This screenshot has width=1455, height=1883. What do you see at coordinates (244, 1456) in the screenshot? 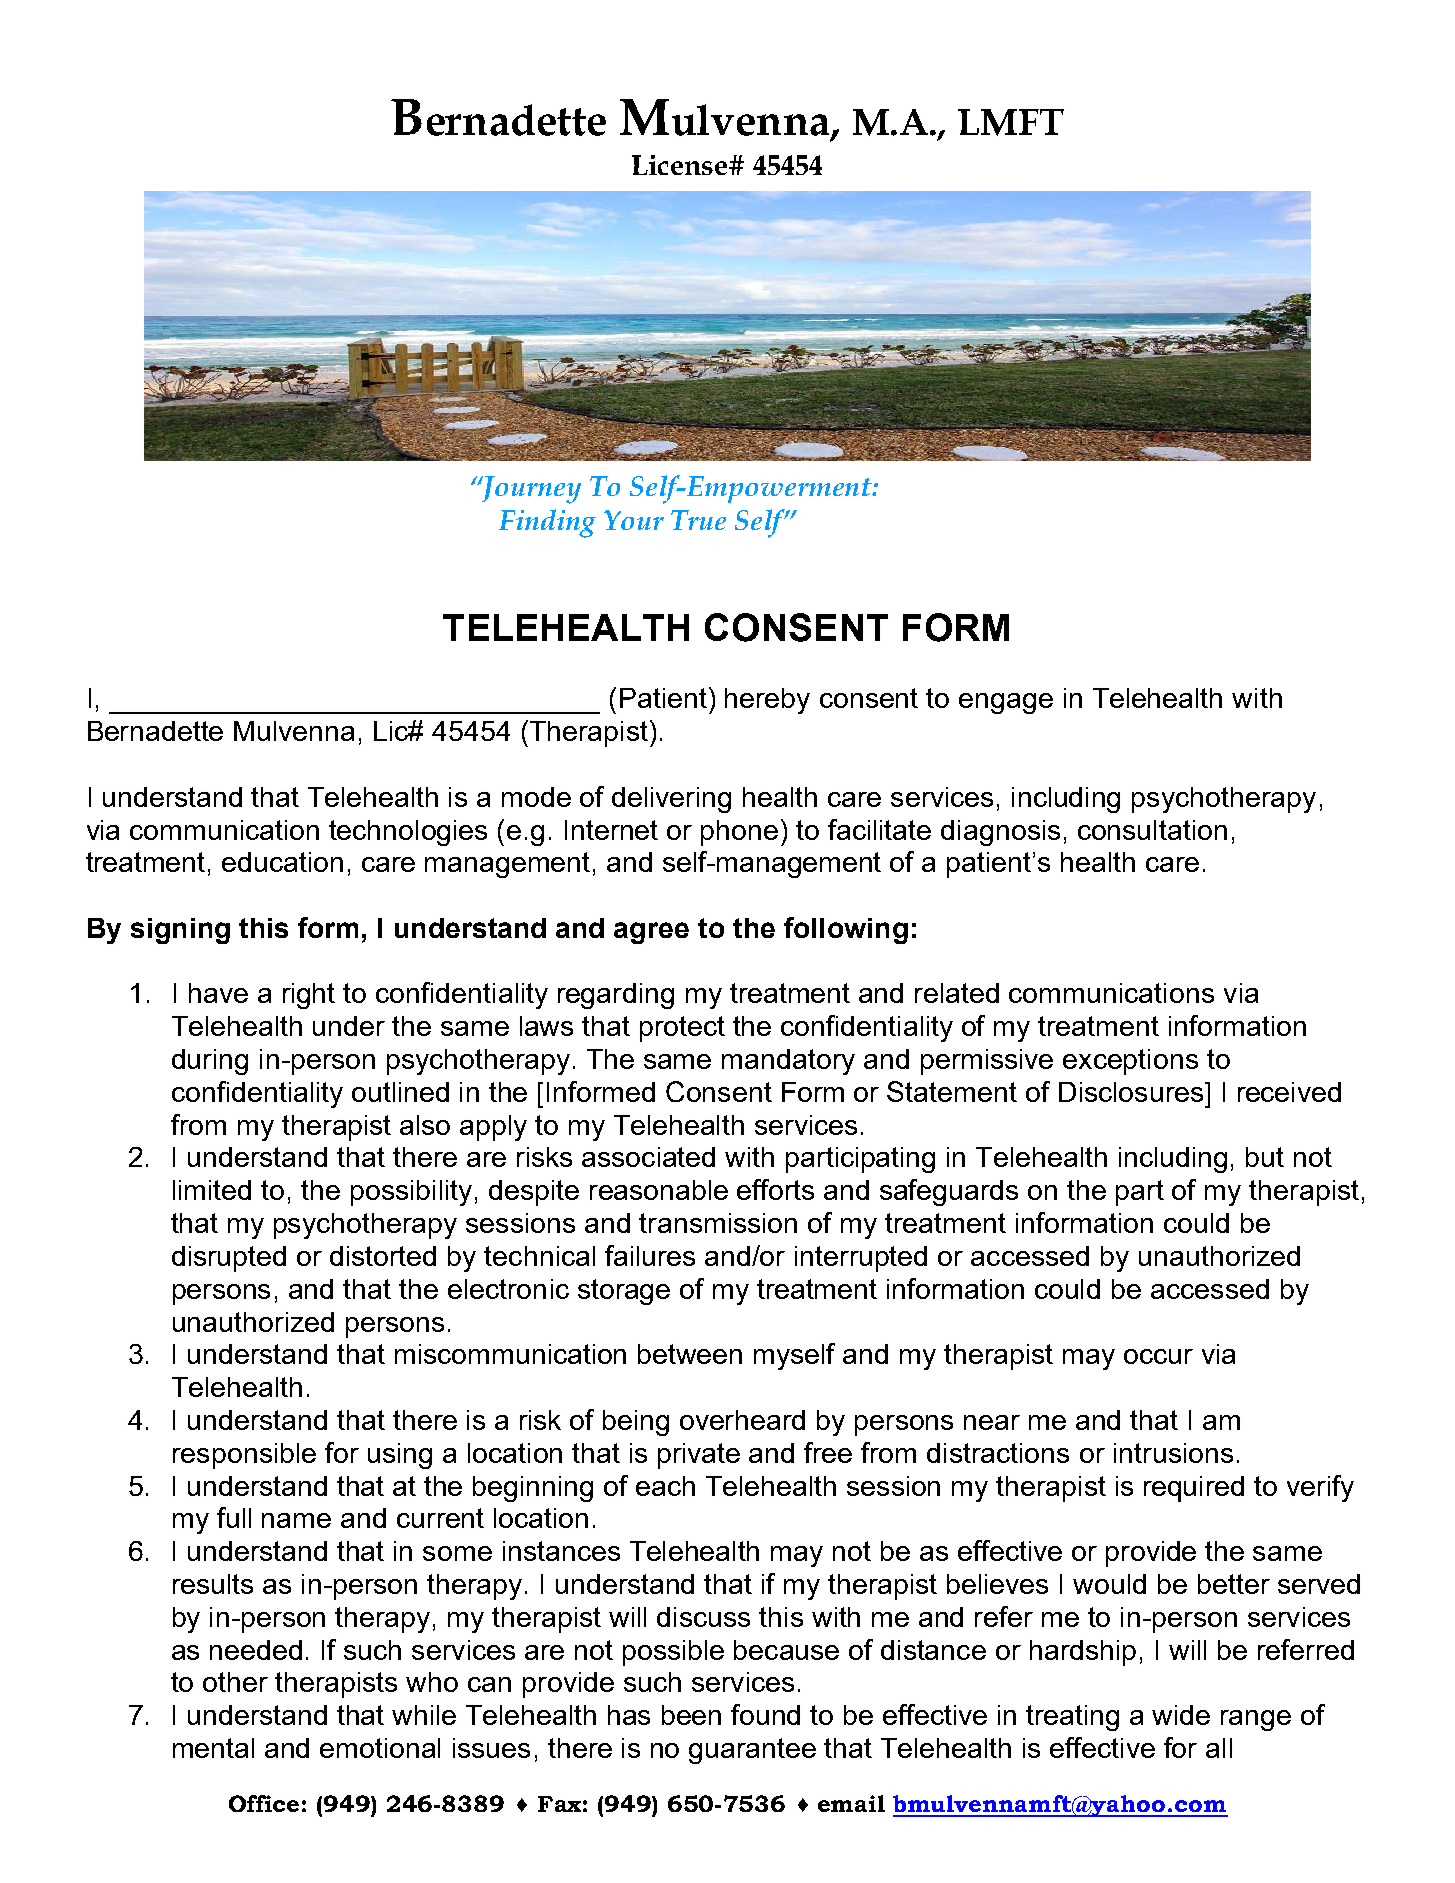
I see `responsible` at bounding box center [244, 1456].
